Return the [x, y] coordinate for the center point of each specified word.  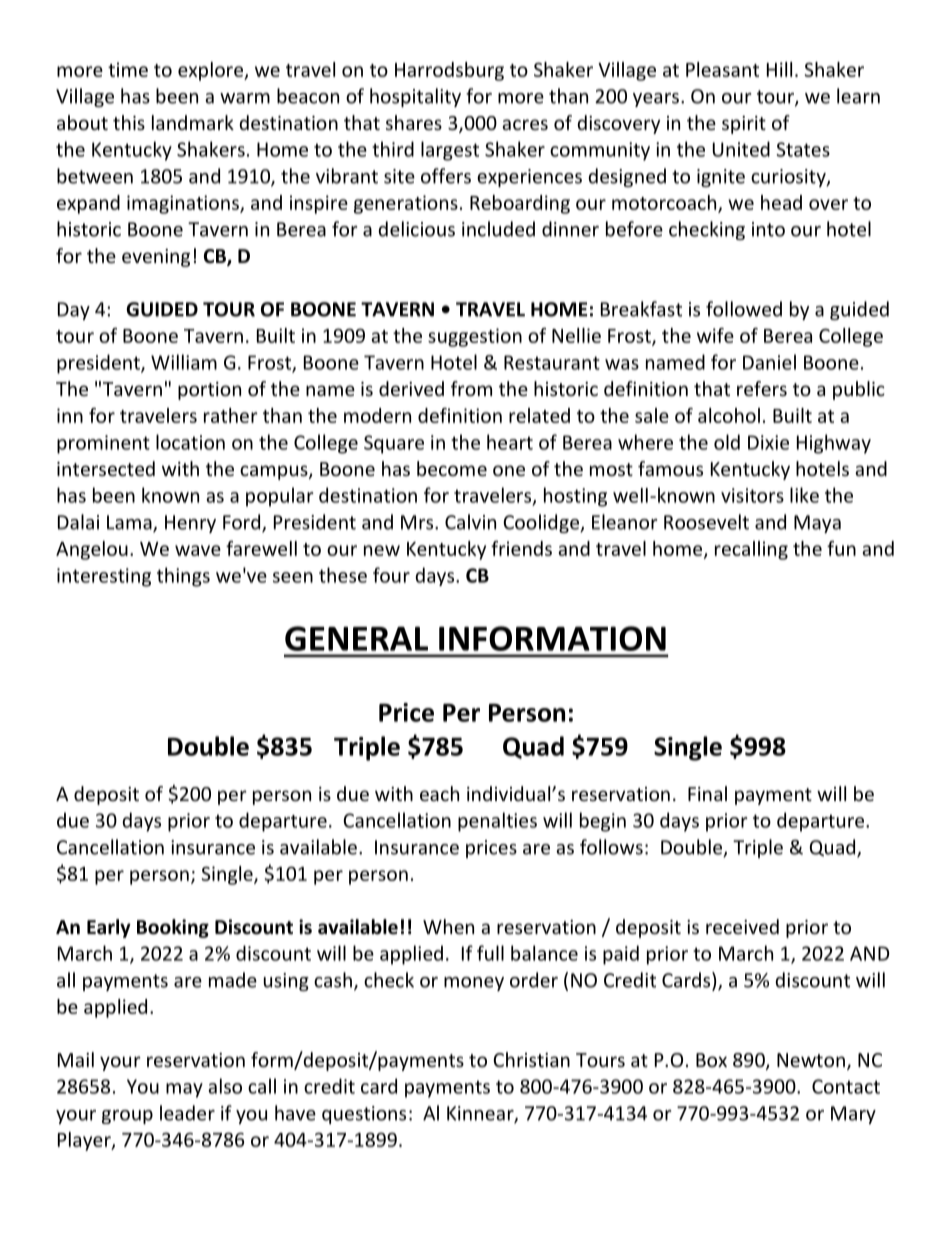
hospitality [415, 97]
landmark [193, 122]
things [183, 577]
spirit [744, 125]
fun [841, 548]
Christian [531, 1059]
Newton [811, 1060]
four [391, 575]
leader [187, 1113]
